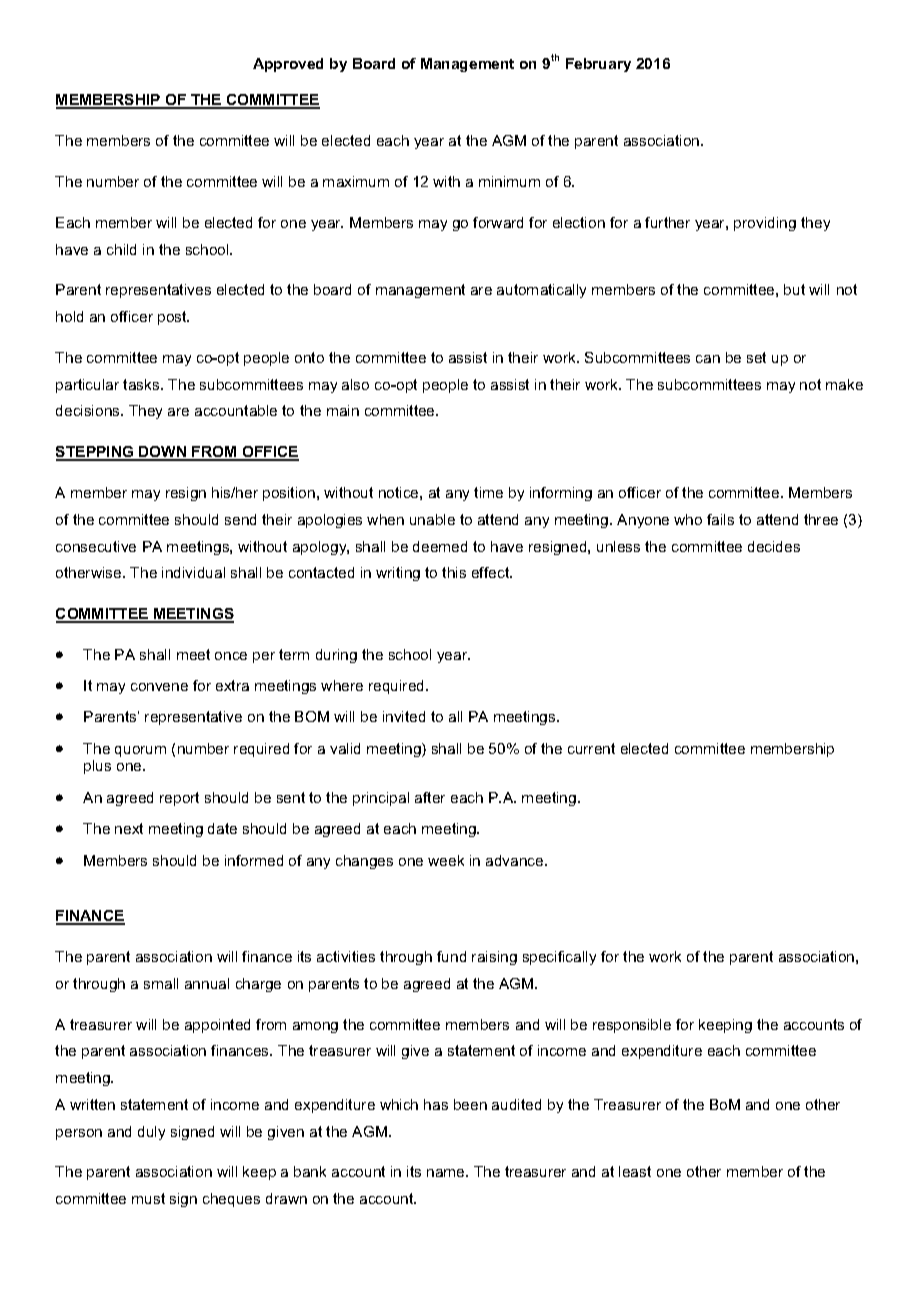 This screenshot has height=1308, width=924. What do you see at coordinates (470, 1104) in the screenshot?
I see `been` at bounding box center [470, 1104].
